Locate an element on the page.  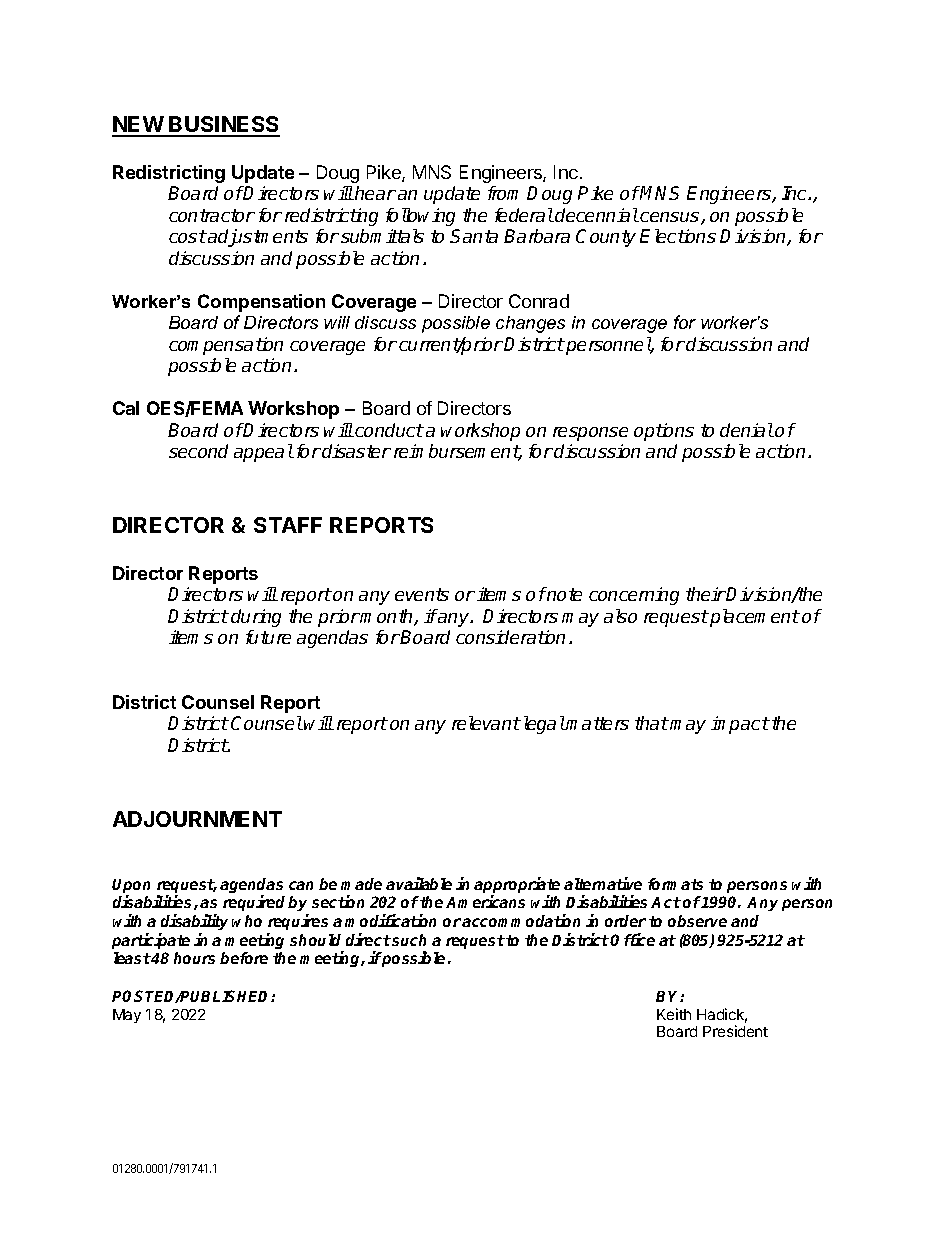
events is located at coordinates (422, 594).
